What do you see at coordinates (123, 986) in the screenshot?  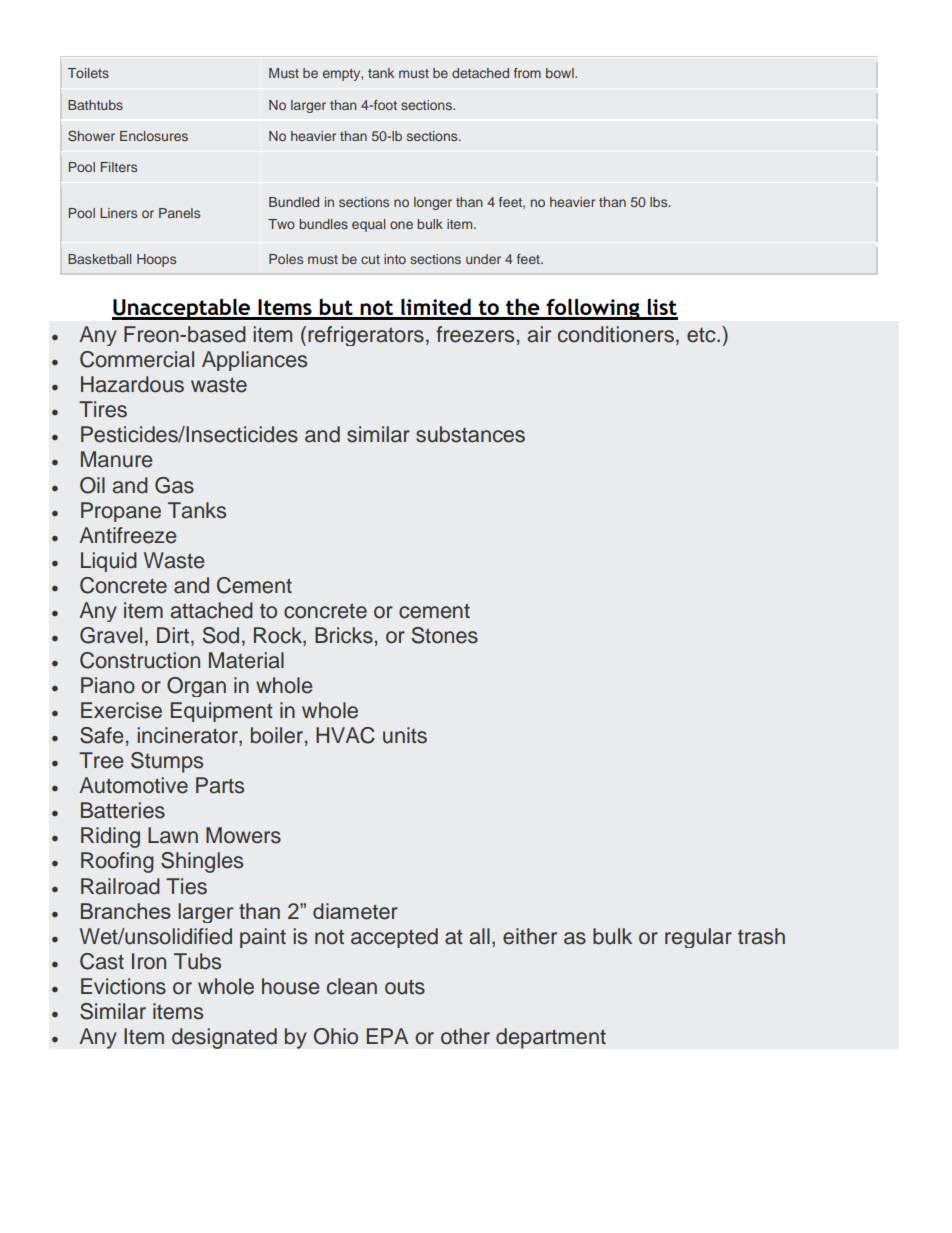 I see `Evictions` at bounding box center [123, 986].
